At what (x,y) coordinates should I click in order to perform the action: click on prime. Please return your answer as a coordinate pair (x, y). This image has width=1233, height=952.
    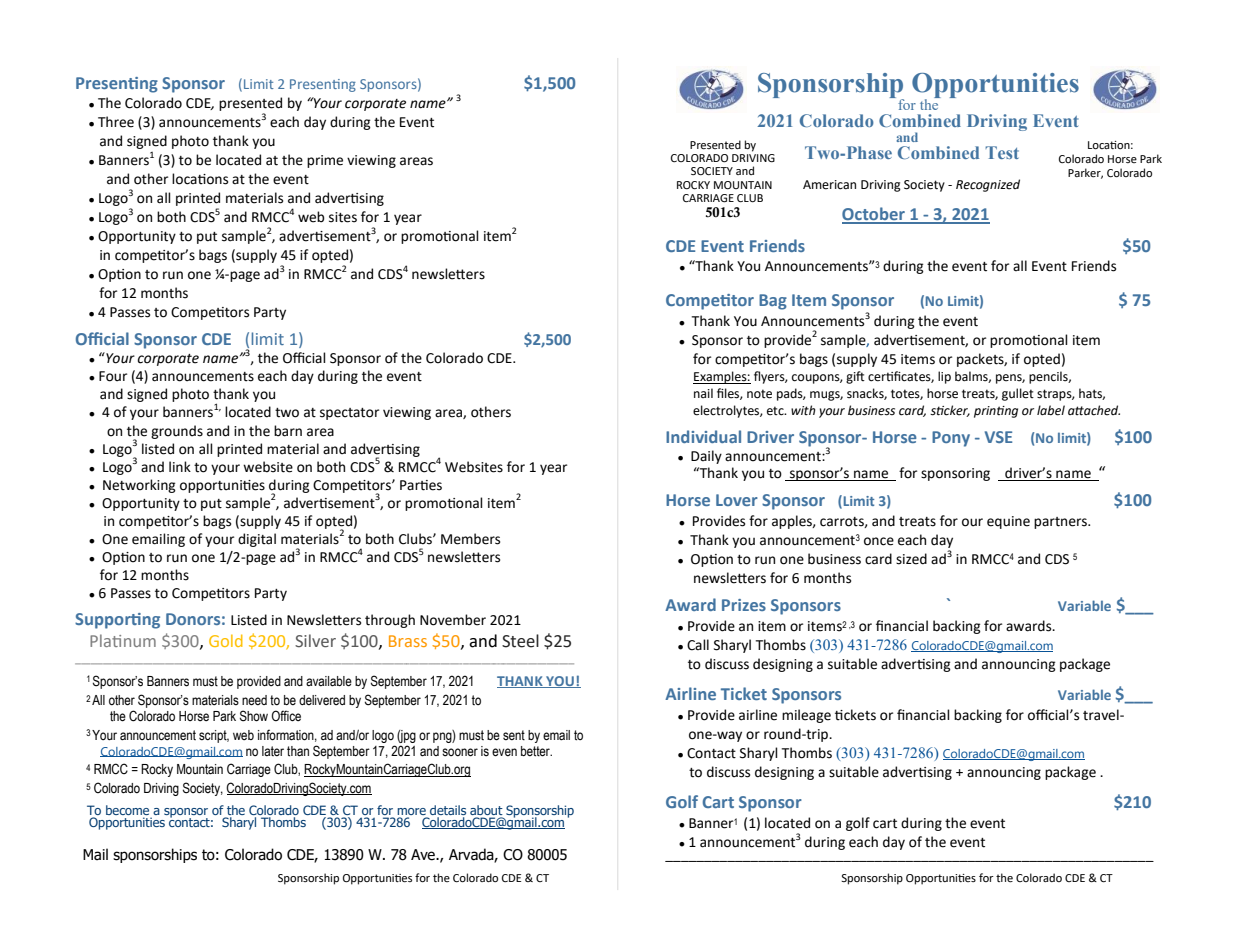
    Looking at the image, I should click on (325, 161).
